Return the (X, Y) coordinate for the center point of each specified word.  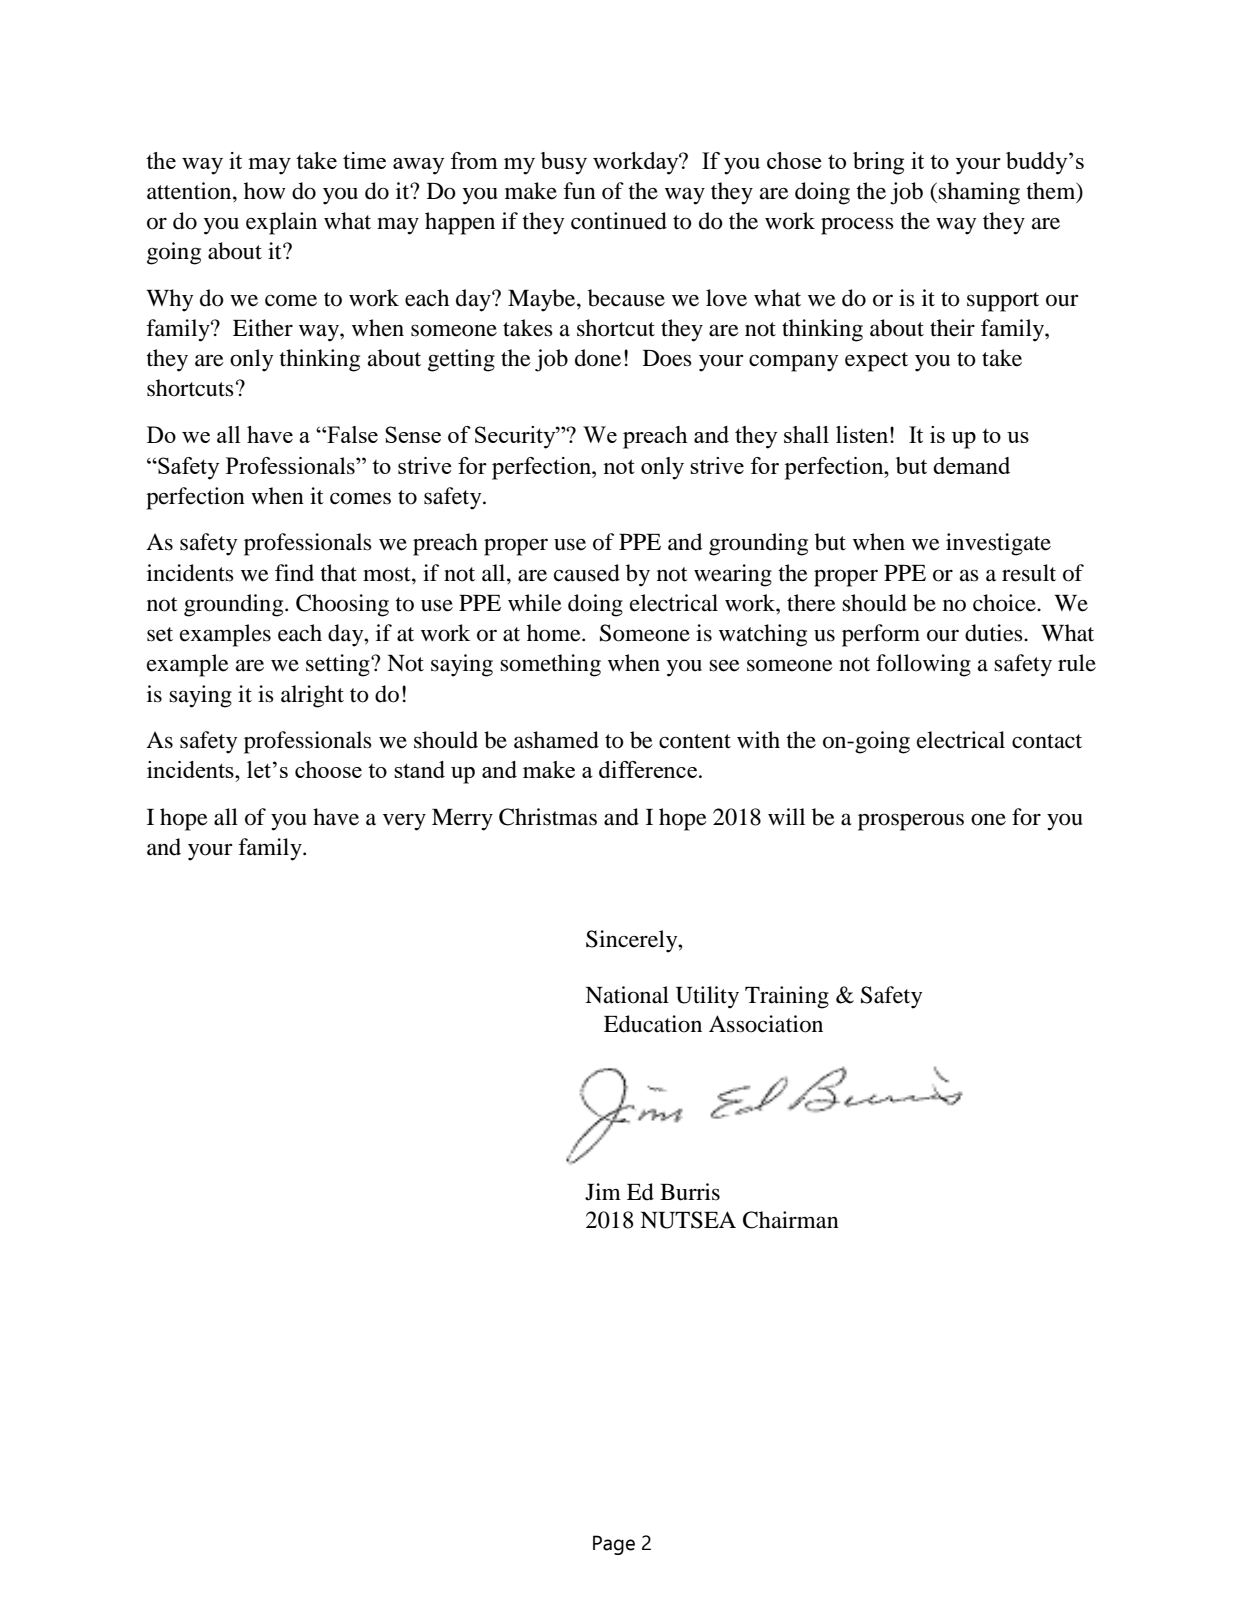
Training (787, 997)
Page (614, 1545)
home (555, 633)
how (265, 191)
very (404, 822)
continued (619, 221)
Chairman (791, 1220)
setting (339, 665)
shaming (979, 193)
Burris (690, 1192)
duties (995, 633)
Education (653, 1024)
